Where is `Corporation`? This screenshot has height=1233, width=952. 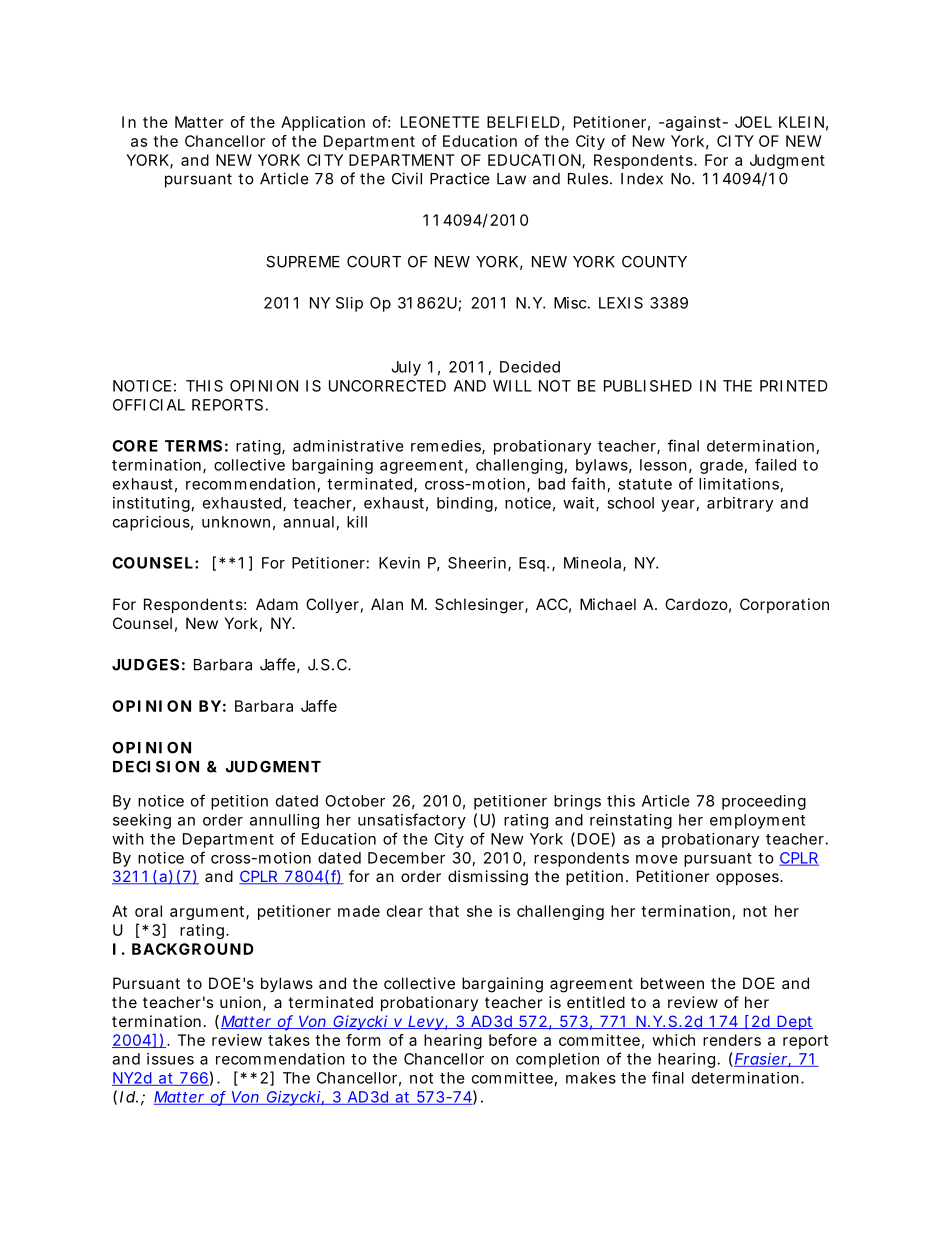
Corporation is located at coordinates (784, 605).
